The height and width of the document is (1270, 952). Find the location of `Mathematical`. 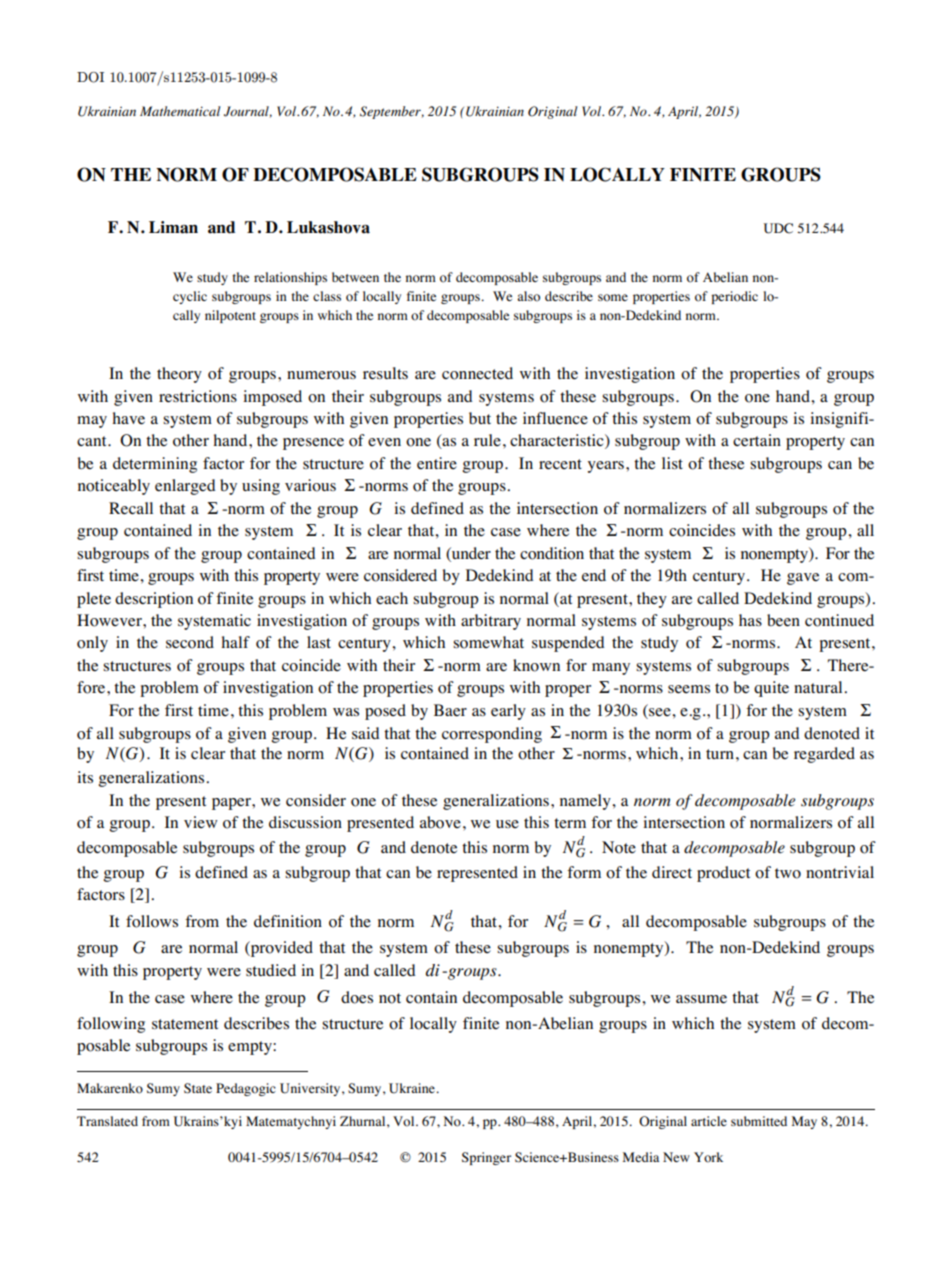

Mathematical is located at coordinates (180, 111).
